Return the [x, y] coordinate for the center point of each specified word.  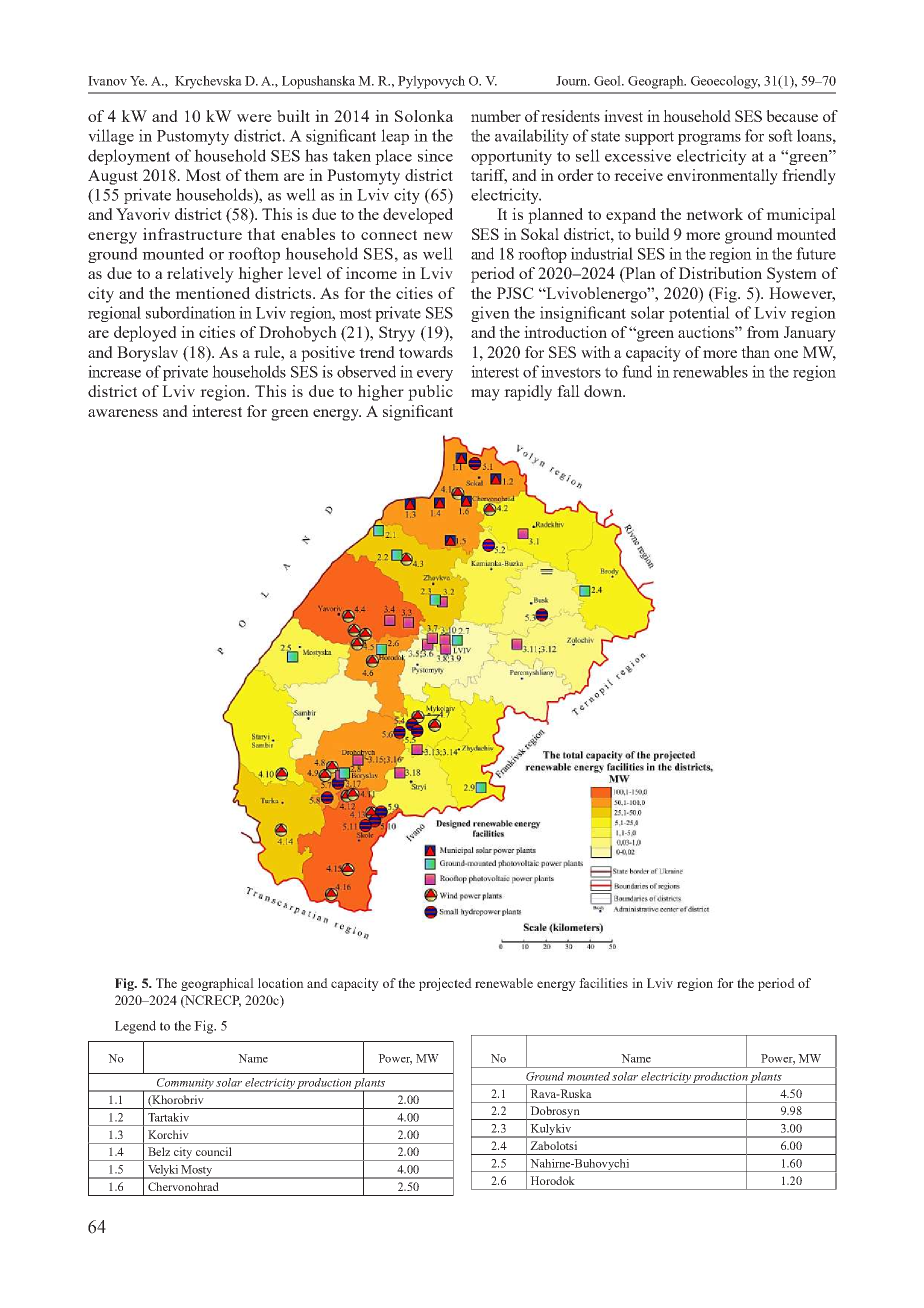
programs [709, 139]
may [485, 395]
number [496, 116]
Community [185, 1085]
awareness [123, 413]
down [604, 391]
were [254, 118]
